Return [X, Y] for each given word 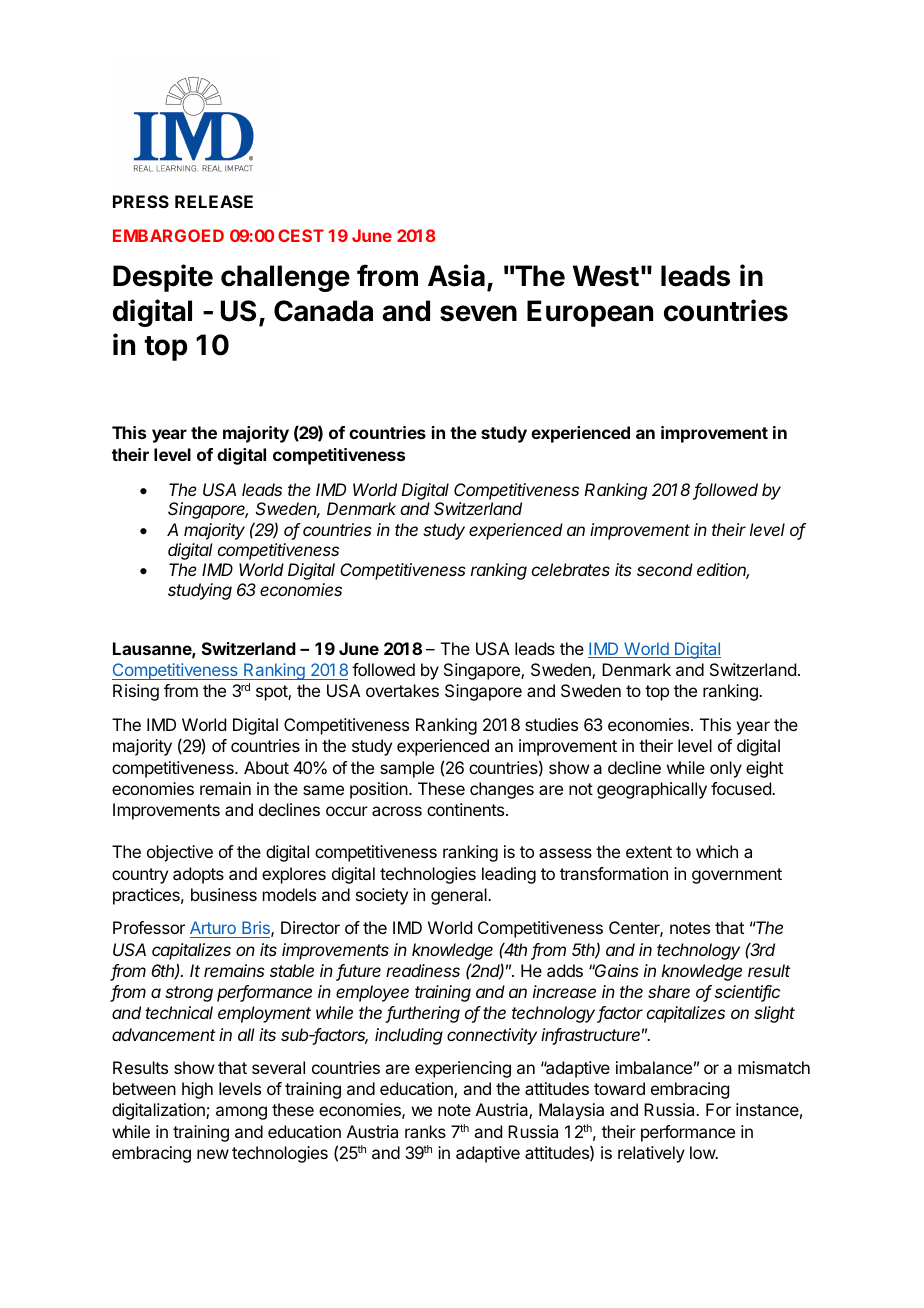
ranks [425, 1131]
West [606, 276]
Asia [456, 275]
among [241, 1113]
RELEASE [214, 201]
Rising [136, 692]
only [726, 769]
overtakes [402, 690]
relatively [651, 1154]
